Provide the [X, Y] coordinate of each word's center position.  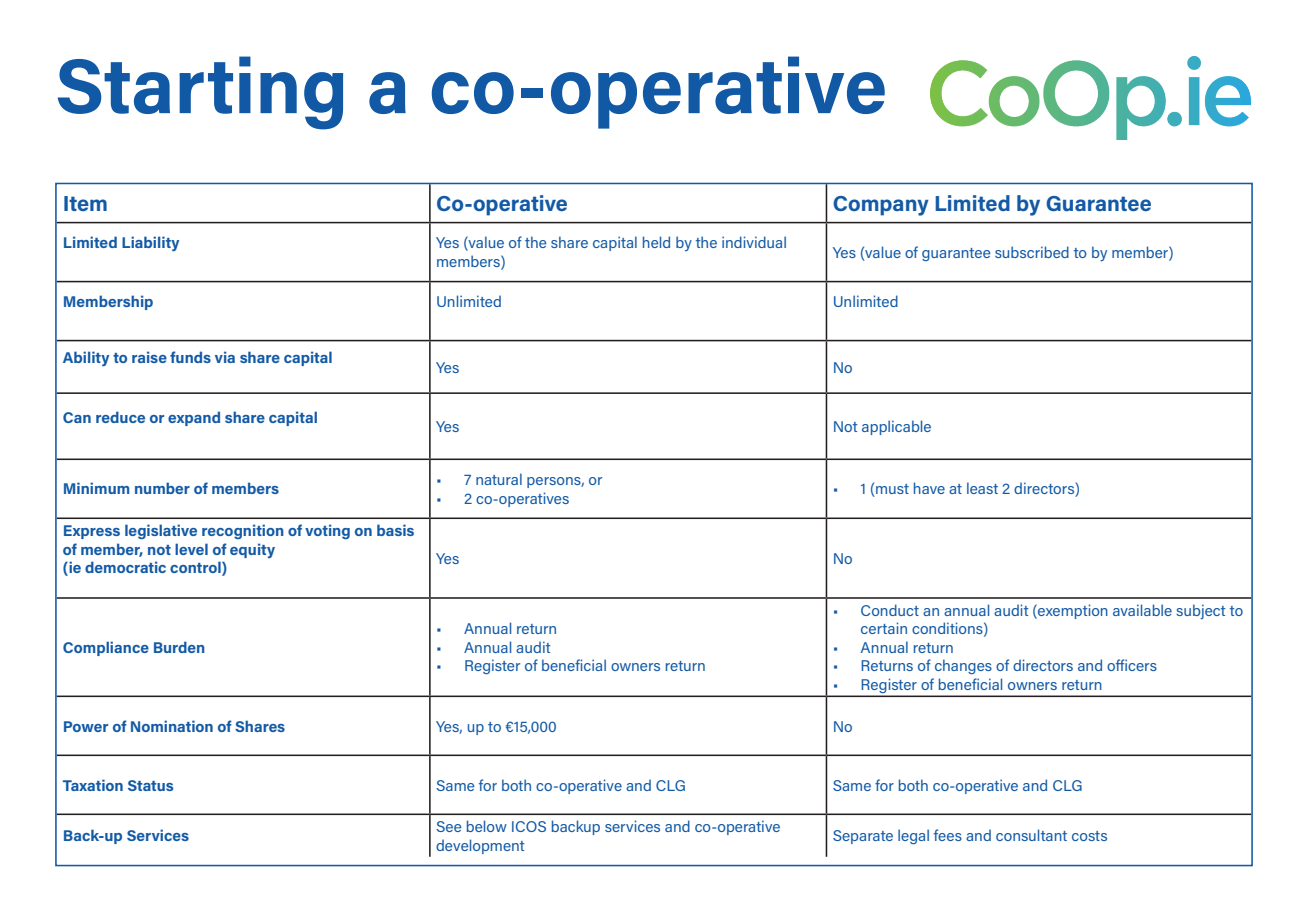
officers [1132, 665]
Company [881, 206]
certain [884, 628]
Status [150, 785]
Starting [200, 93]
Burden [179, 647]
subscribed [1032, 252]
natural [499, 479]
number [162, 488]
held [656, 242]
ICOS [529, 826]
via [225, 357]
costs [1089, 836]
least [982, 488]
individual [754, 242]
